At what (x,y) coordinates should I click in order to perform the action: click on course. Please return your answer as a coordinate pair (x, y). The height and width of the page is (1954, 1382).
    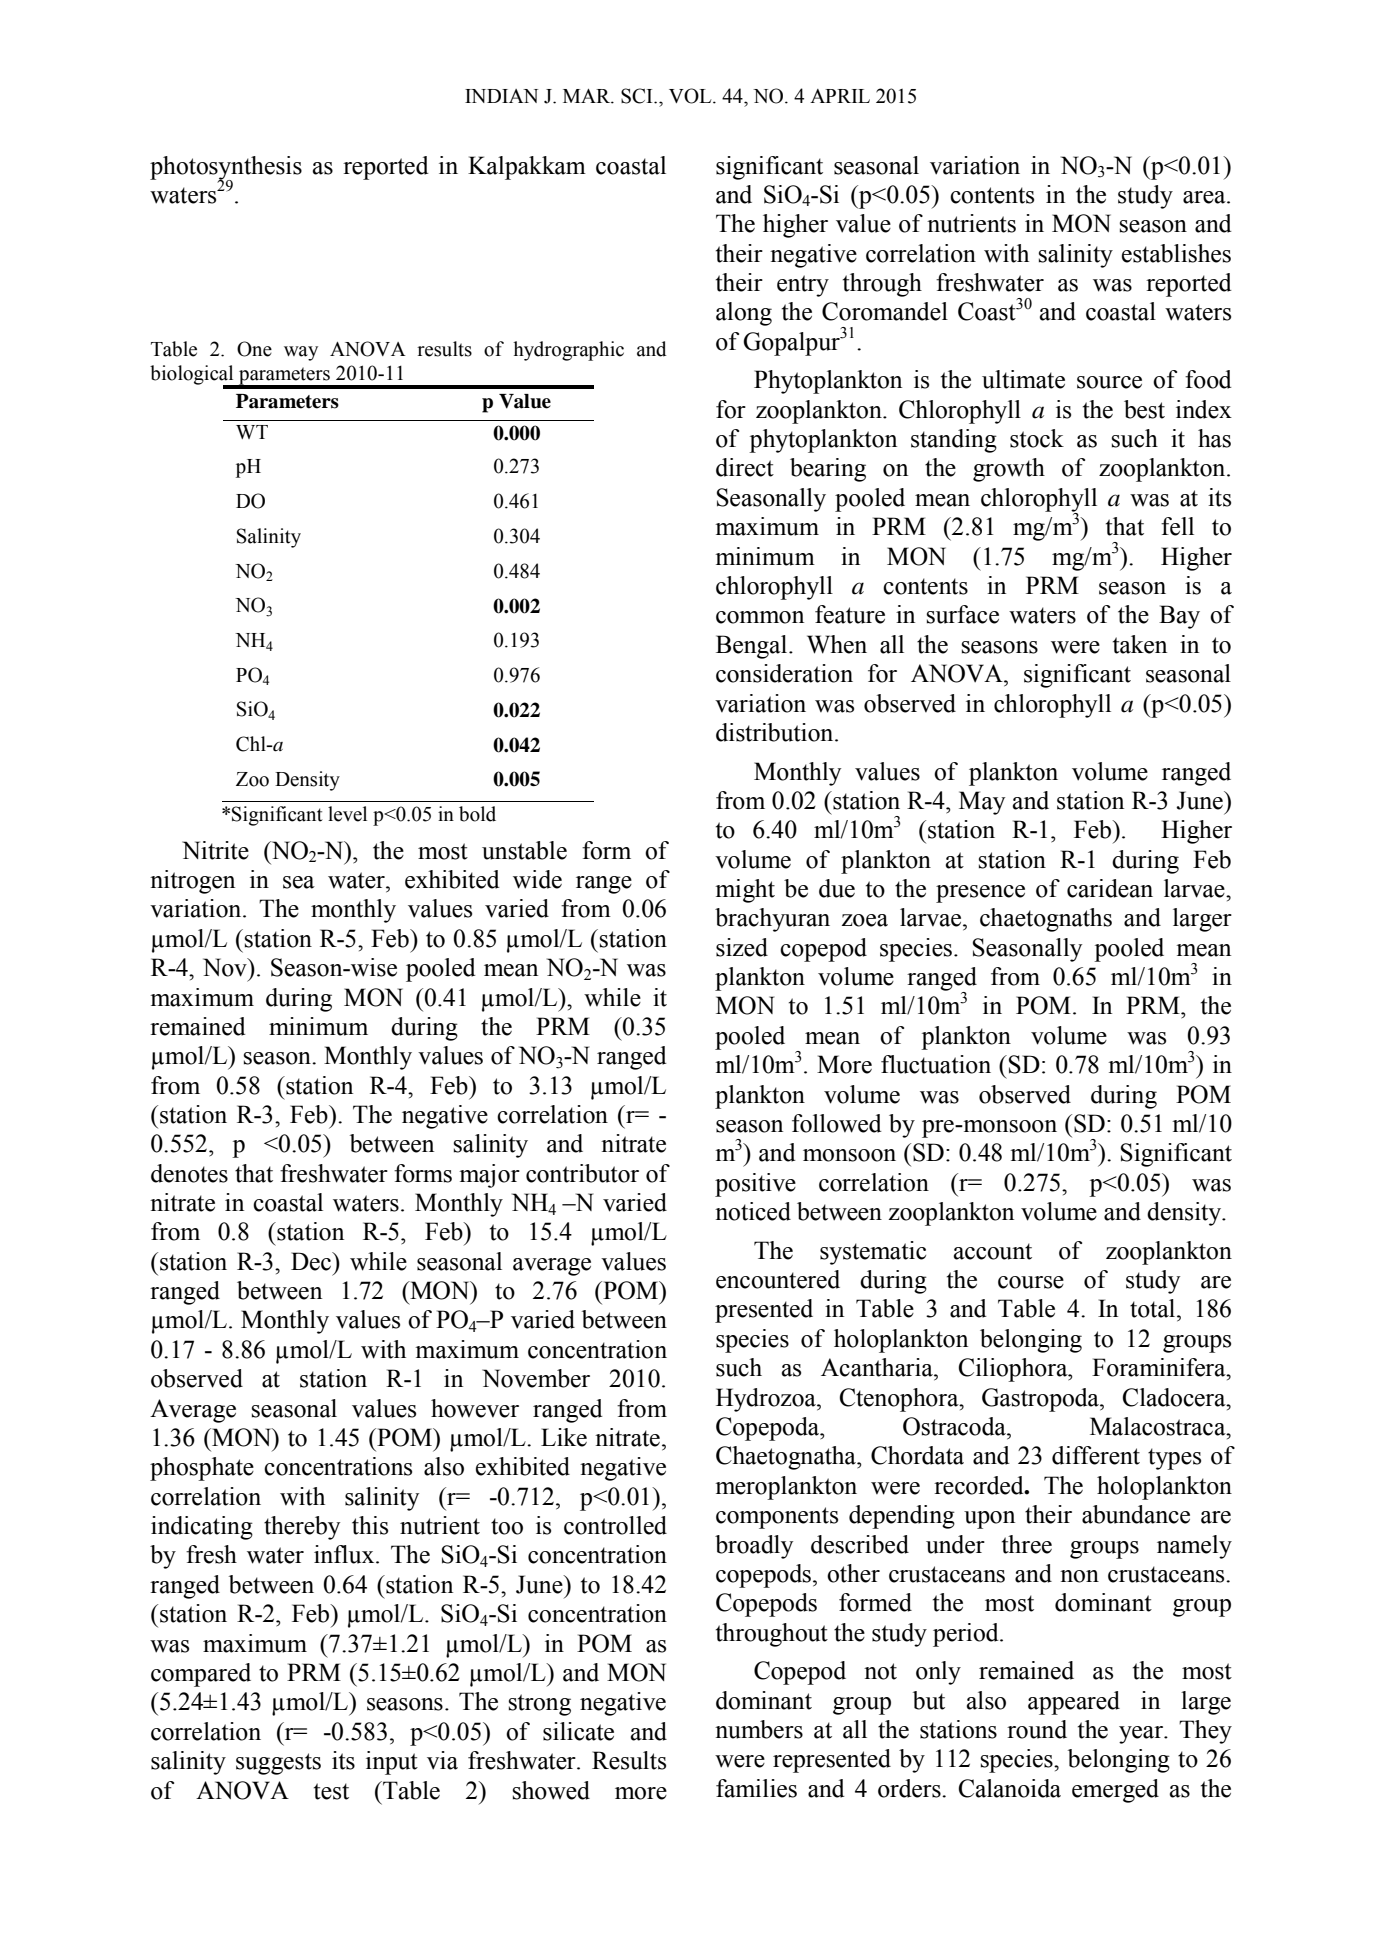
    Looking at the image, I should click on (1031, 1282).
